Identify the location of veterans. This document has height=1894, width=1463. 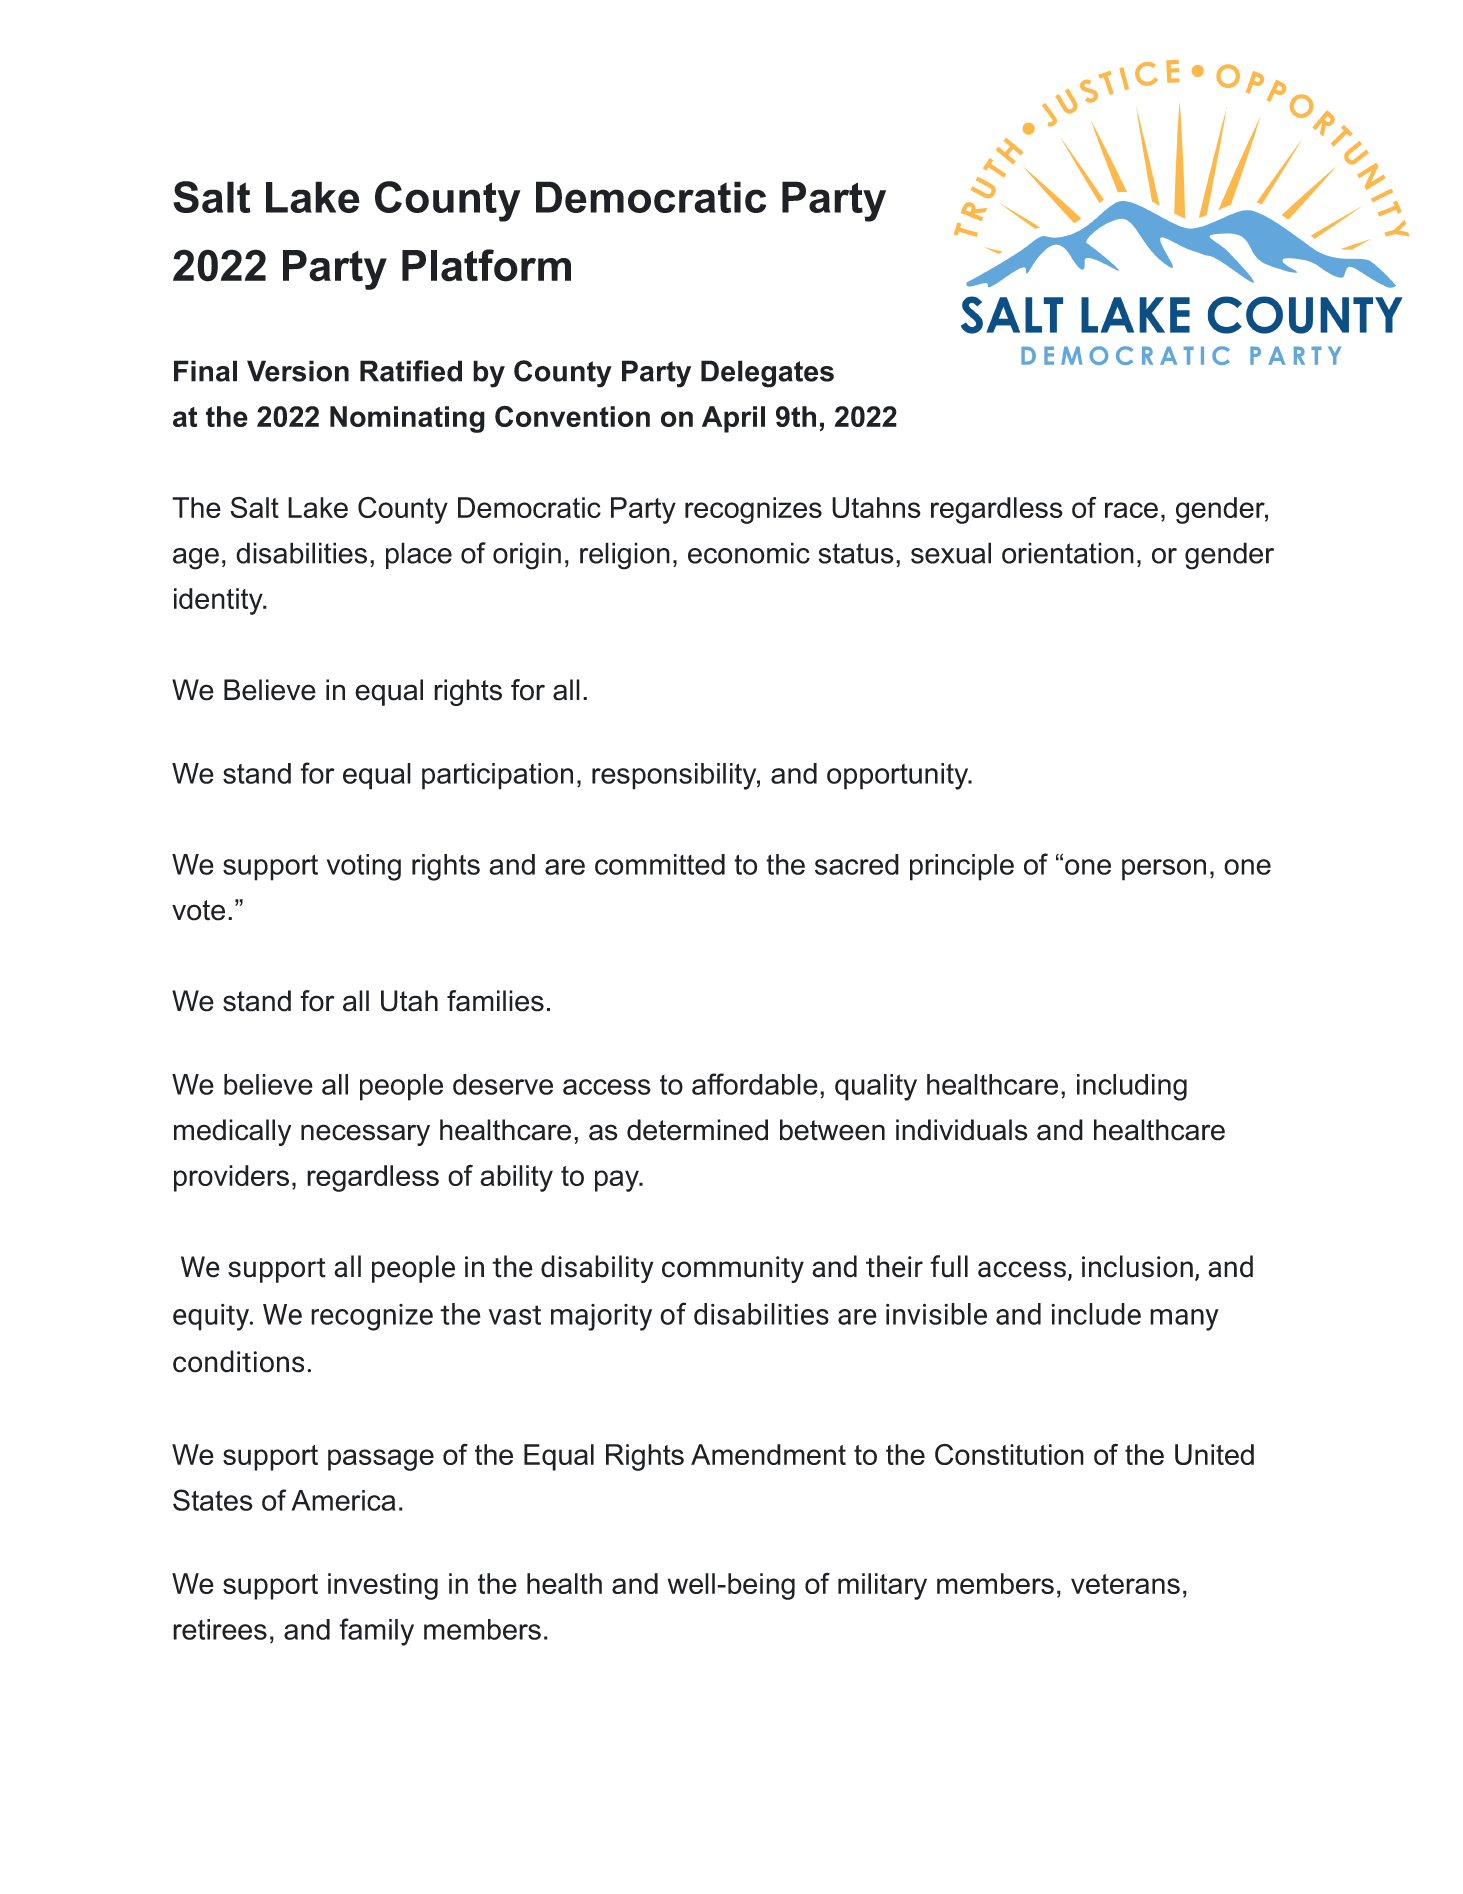
(1125, 1584).
